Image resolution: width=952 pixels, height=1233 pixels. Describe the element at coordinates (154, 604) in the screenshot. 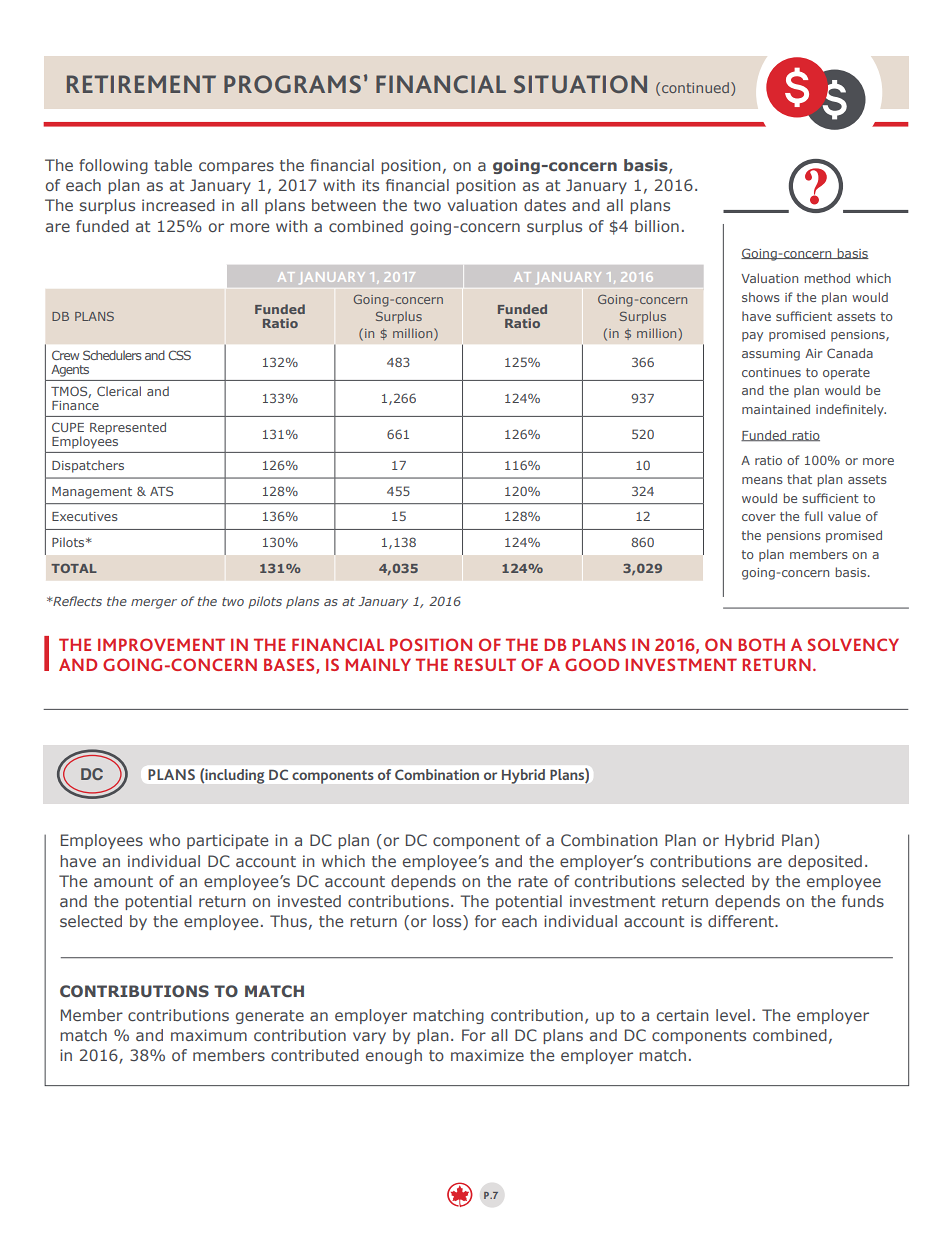

I see `merger` at that location.
